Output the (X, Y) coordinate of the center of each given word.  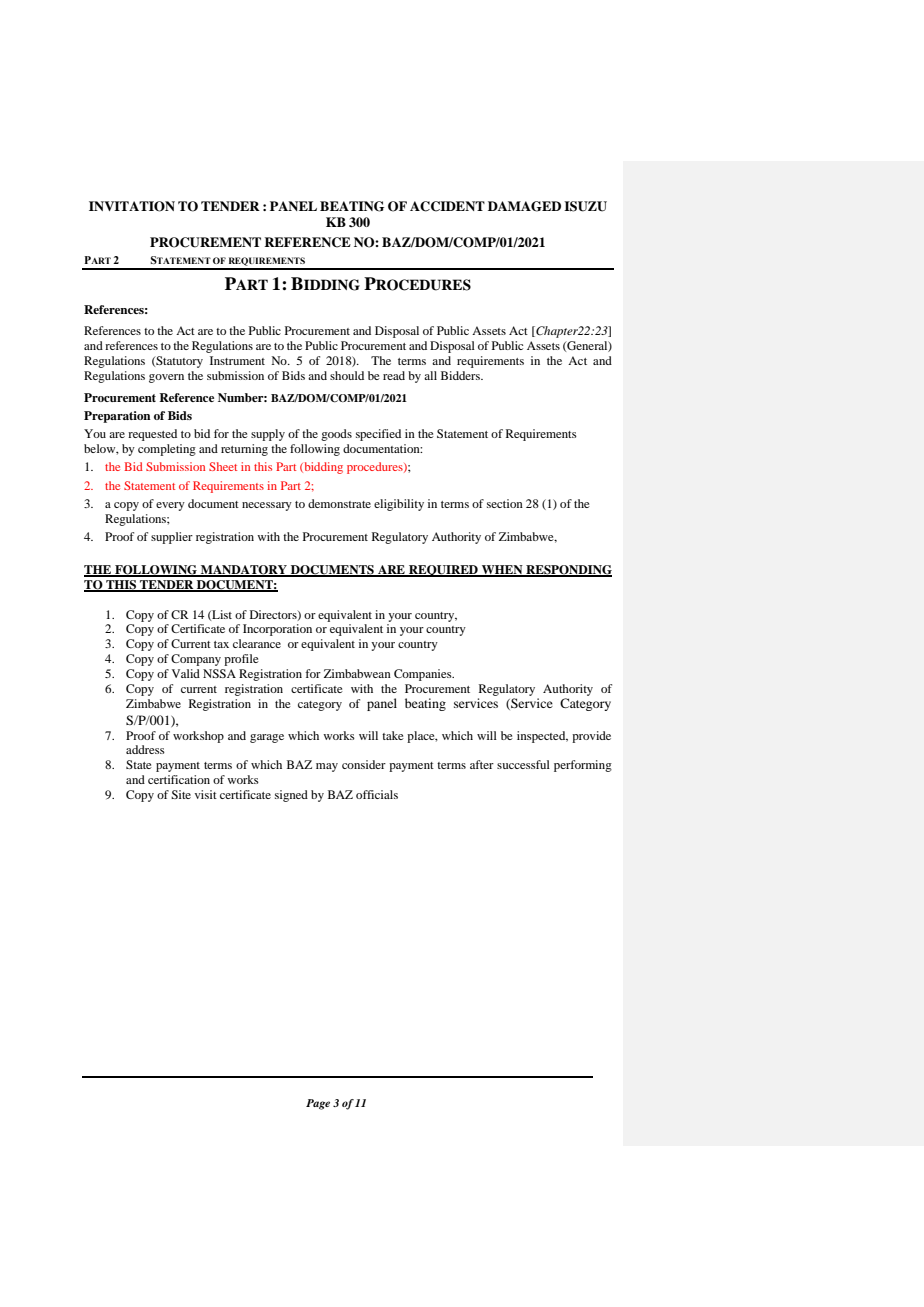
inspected (542, 737)
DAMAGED (524, 206)
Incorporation (277, 630)
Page (318, 1104)
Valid (186, 673)
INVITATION (132, 206)
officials (377, 794)
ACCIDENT (447, 206)
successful (523, 764)
